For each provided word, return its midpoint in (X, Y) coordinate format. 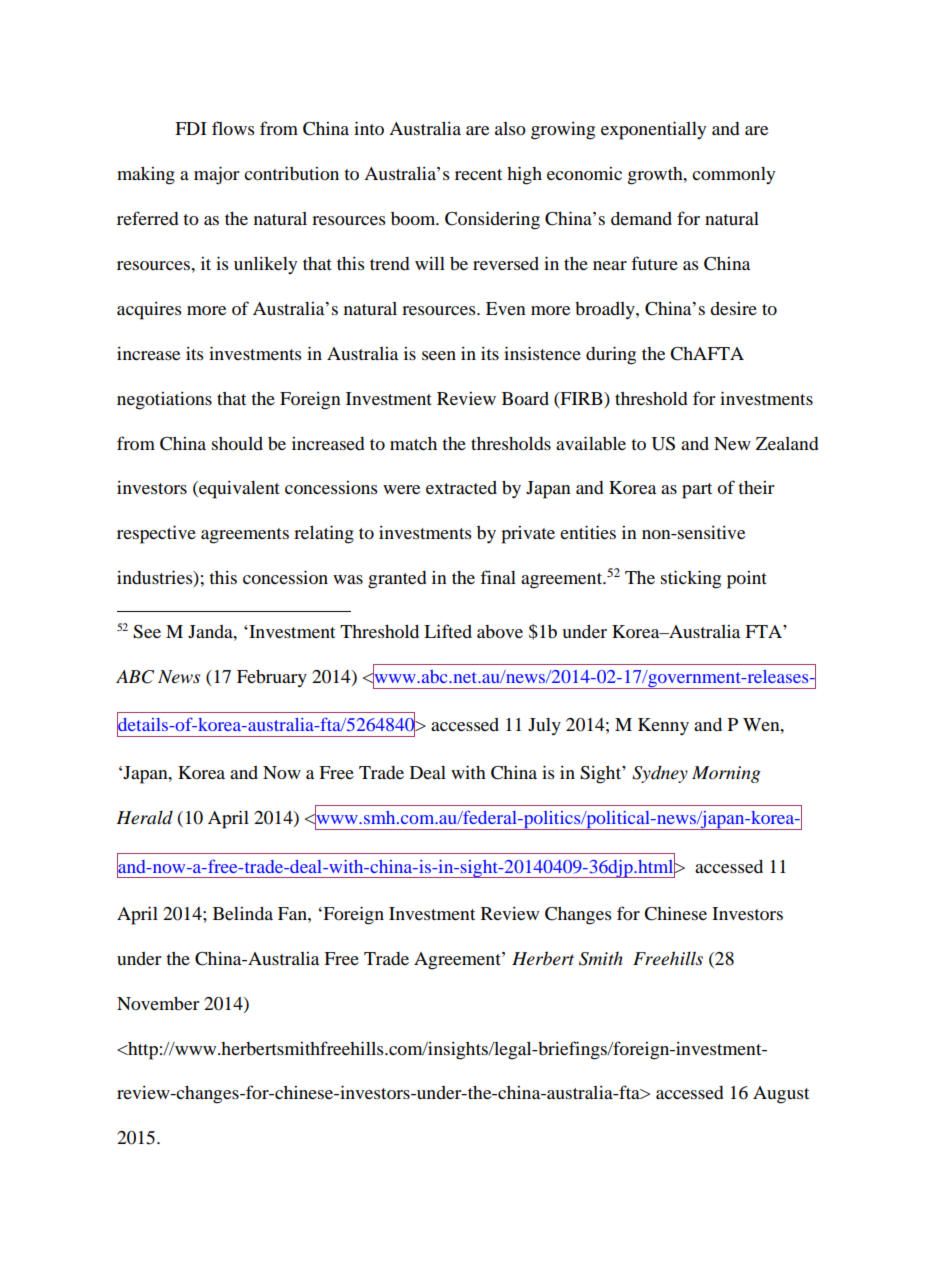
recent (478, 174)
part (697, 491)
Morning (726, 774)
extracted (461, 487)
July (544, 727)
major (216, 175)
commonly (733, 175)
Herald (144, 817)
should (237, 443)
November (158, 1004)
